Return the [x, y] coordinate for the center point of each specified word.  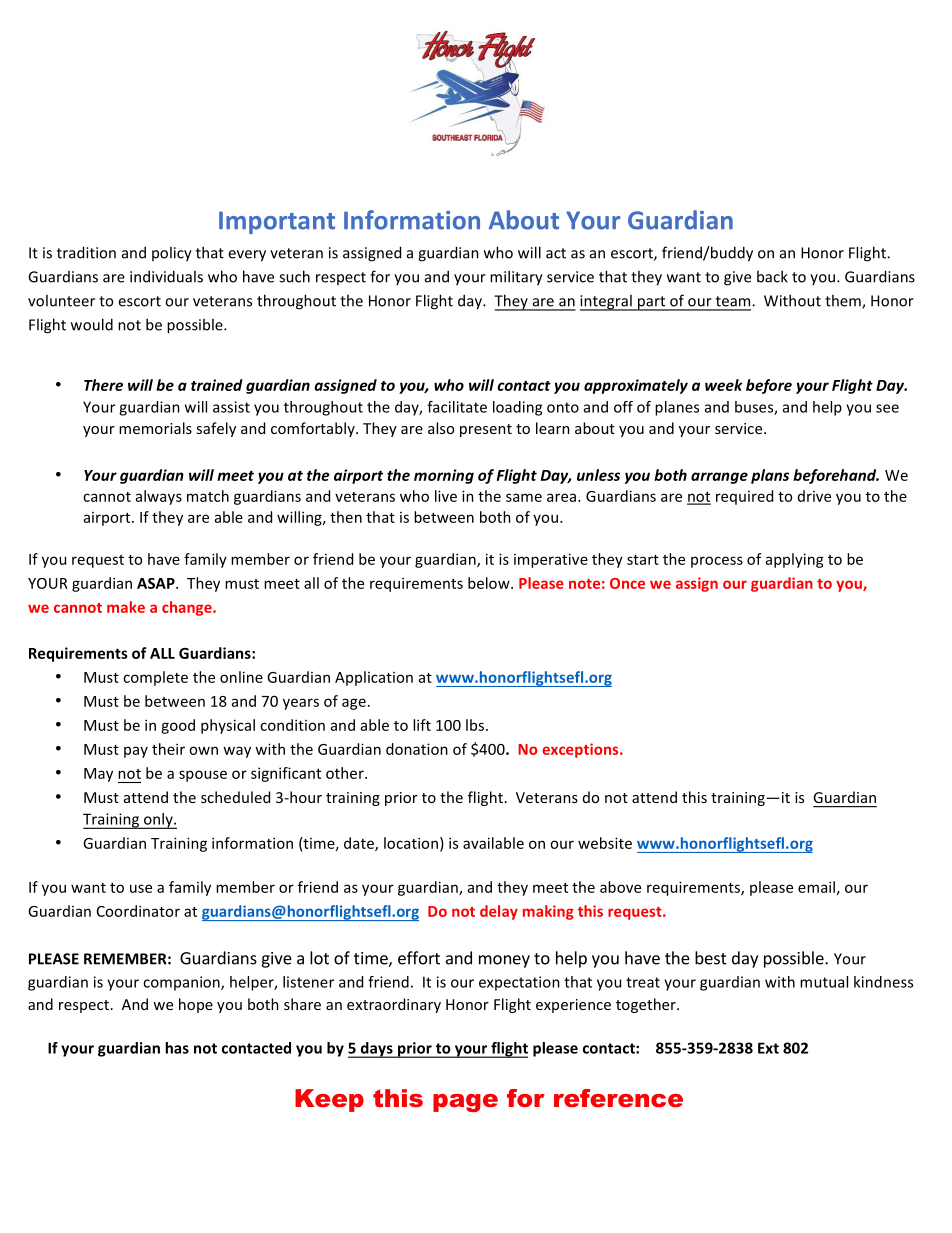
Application [374, 678]
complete [155, 678]
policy [172, 254]
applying [795, 560]
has [177, 1048]
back [772, 276]
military [516, 278]
